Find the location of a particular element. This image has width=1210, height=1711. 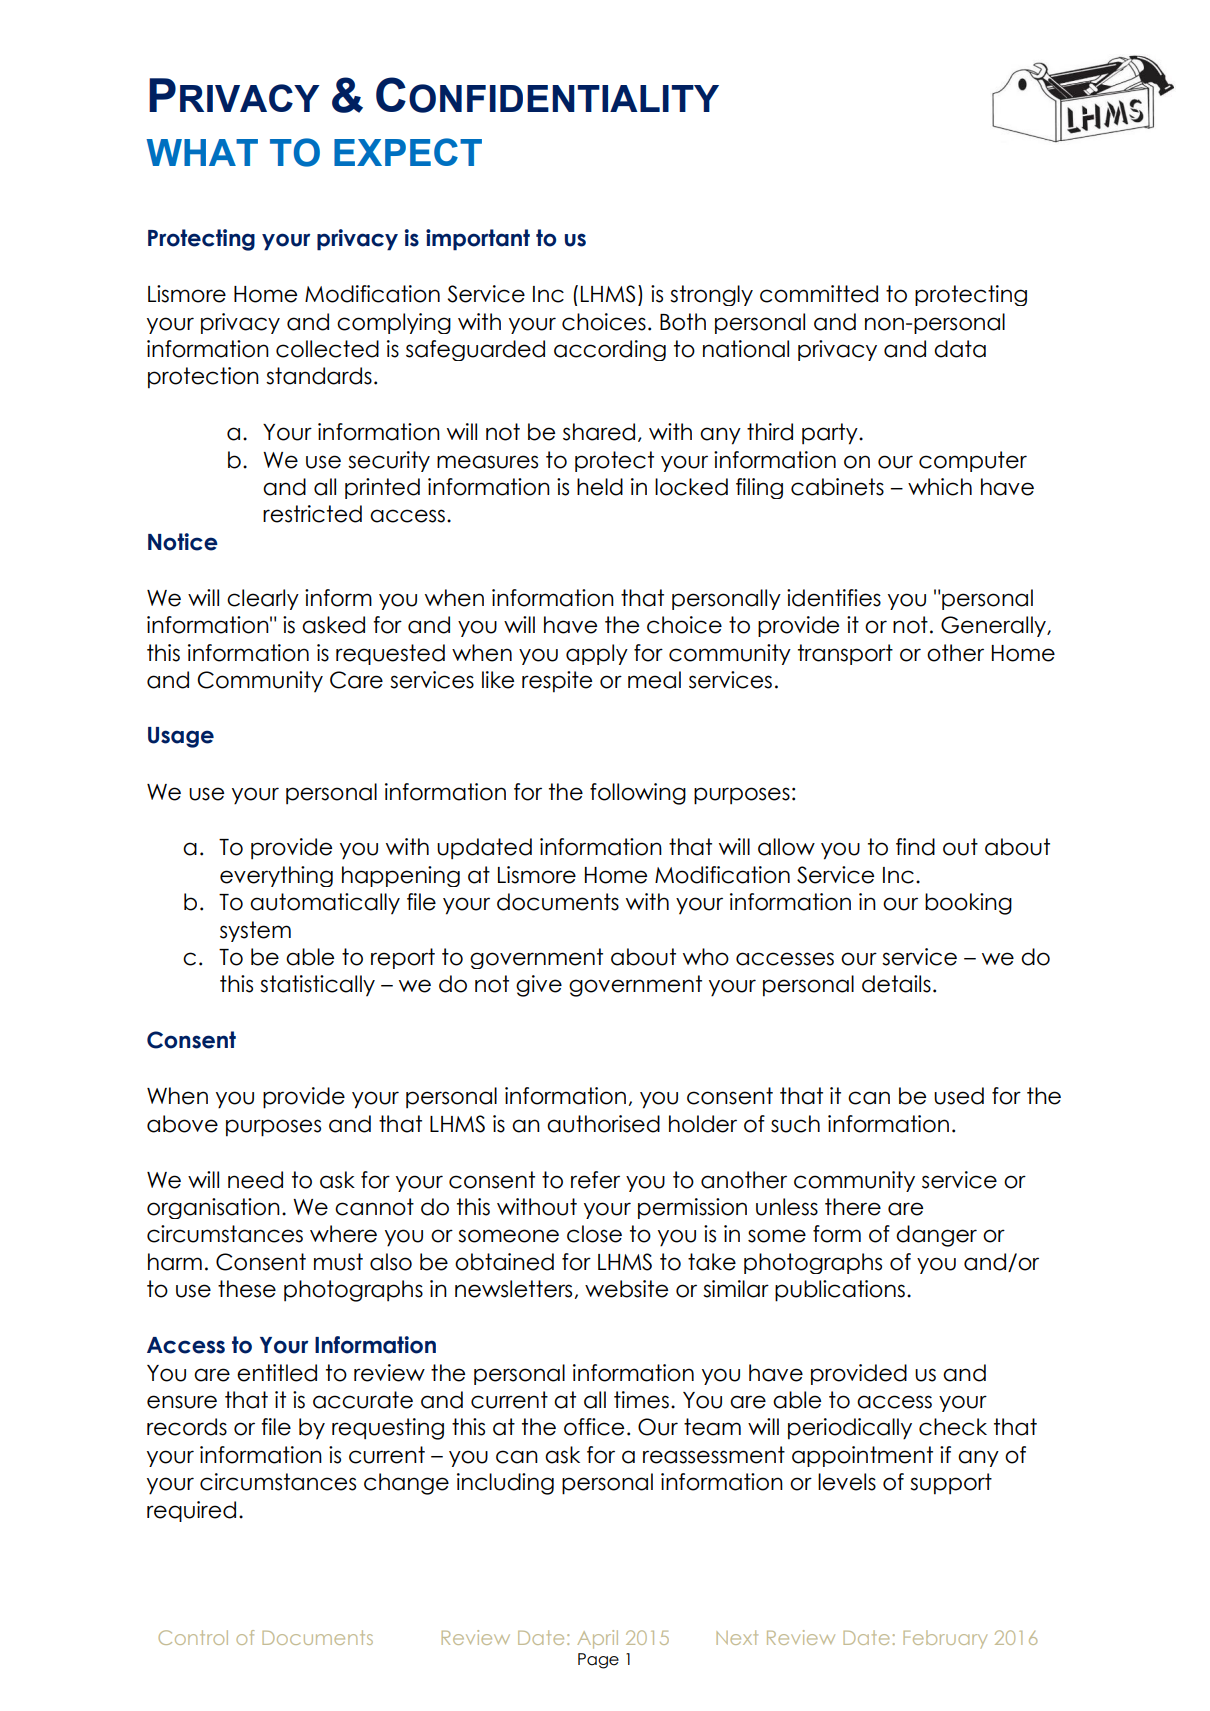

WHAT is located at coordinates (202, 152).
